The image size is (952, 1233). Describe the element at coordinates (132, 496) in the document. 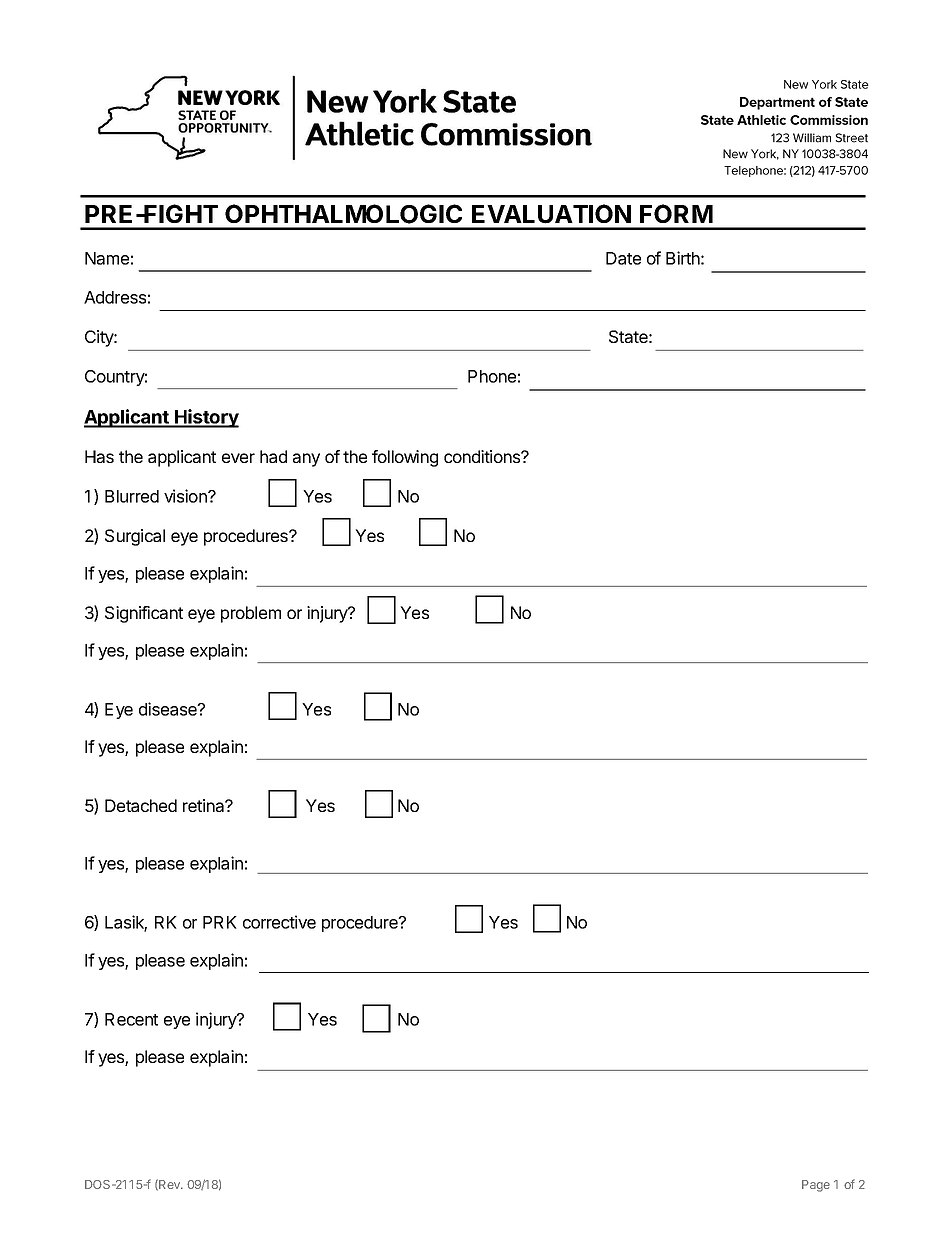

I see `Blurred` at that location.
